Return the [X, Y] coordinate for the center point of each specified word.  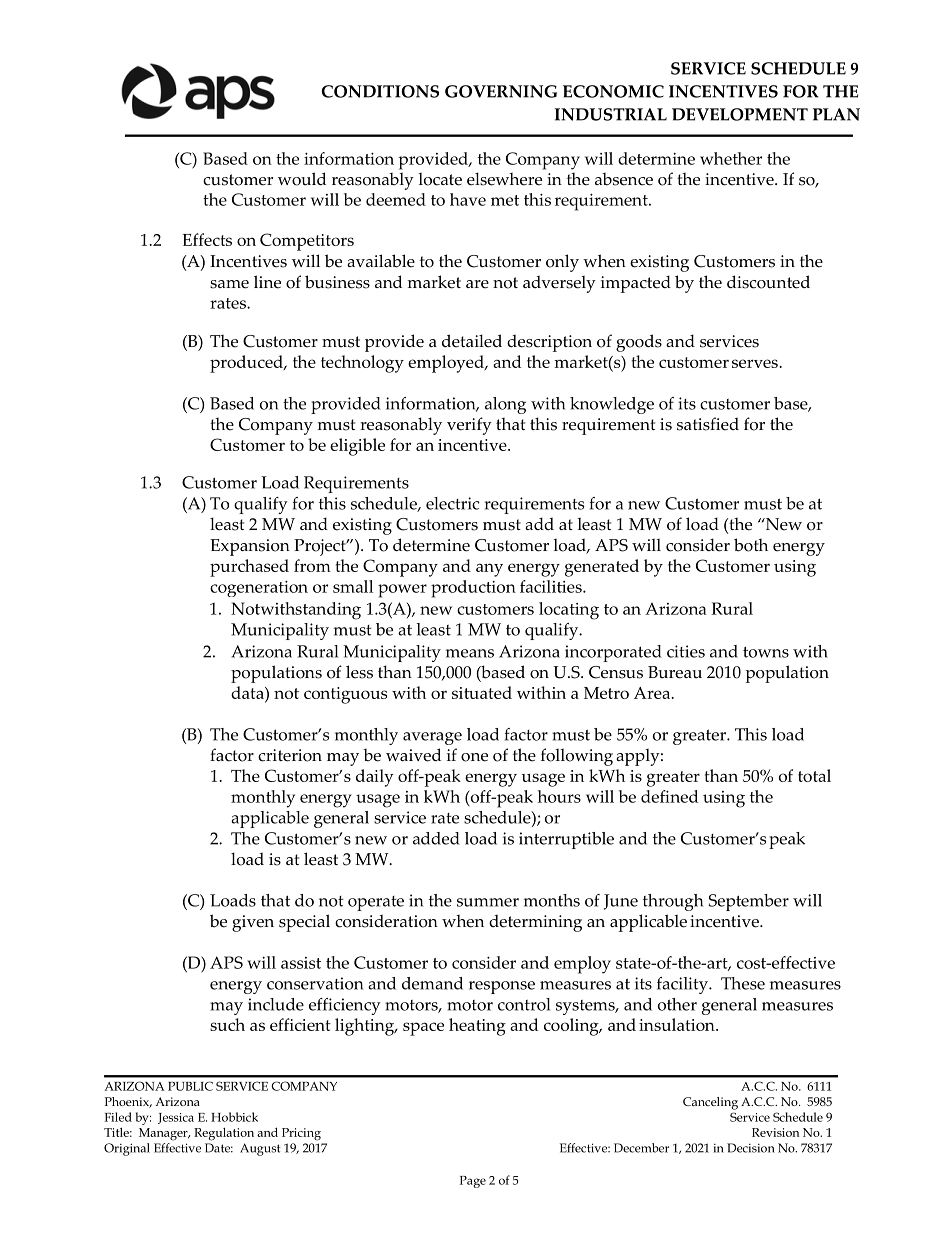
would [302, 179]
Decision [751, 1148]
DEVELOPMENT [740, 114]
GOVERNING [501, 91]
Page [473, 1182]
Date [219, 1148]
